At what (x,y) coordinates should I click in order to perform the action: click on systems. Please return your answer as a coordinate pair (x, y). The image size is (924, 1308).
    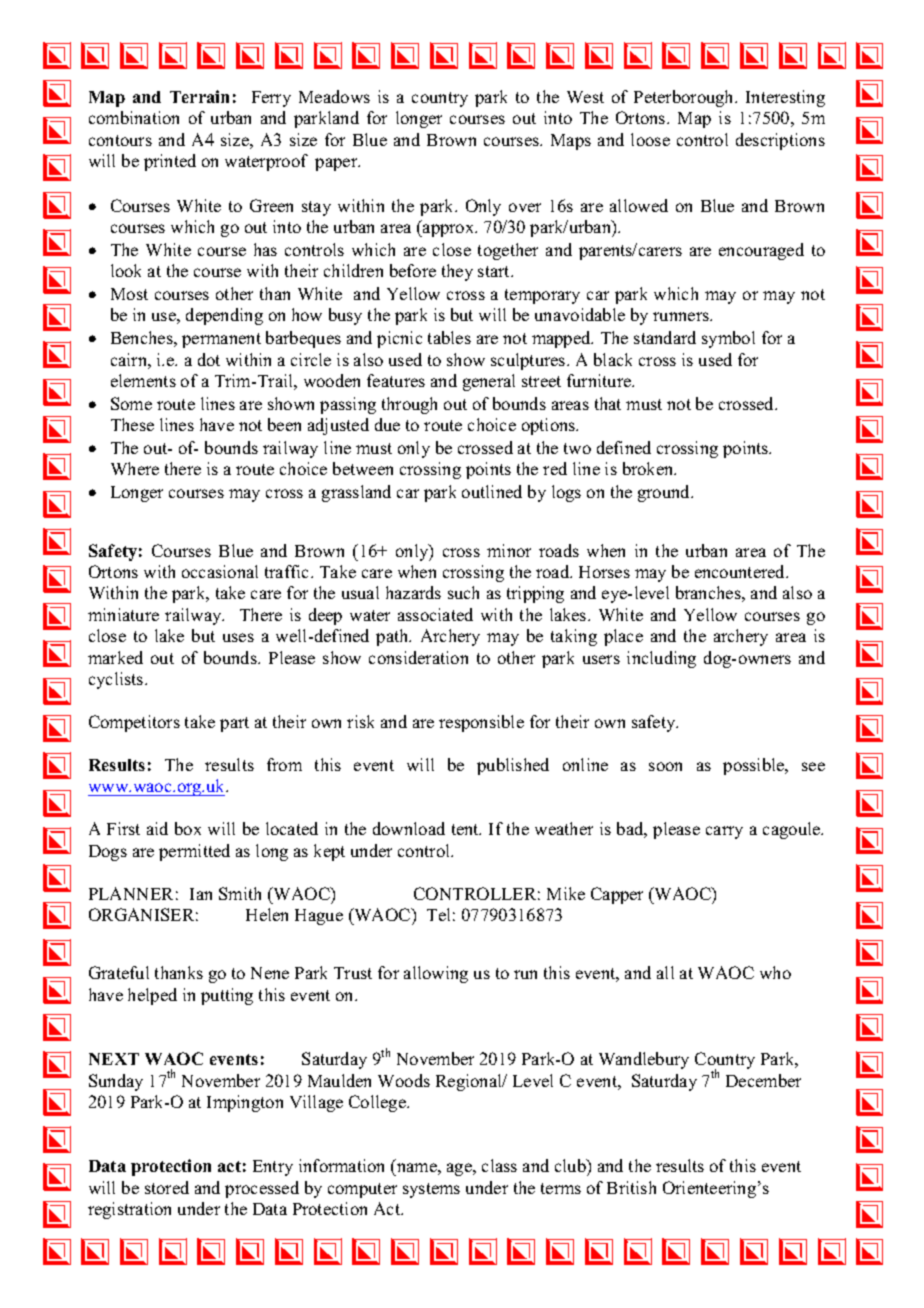
    Looking at the image, I should click on (431, 1190).
